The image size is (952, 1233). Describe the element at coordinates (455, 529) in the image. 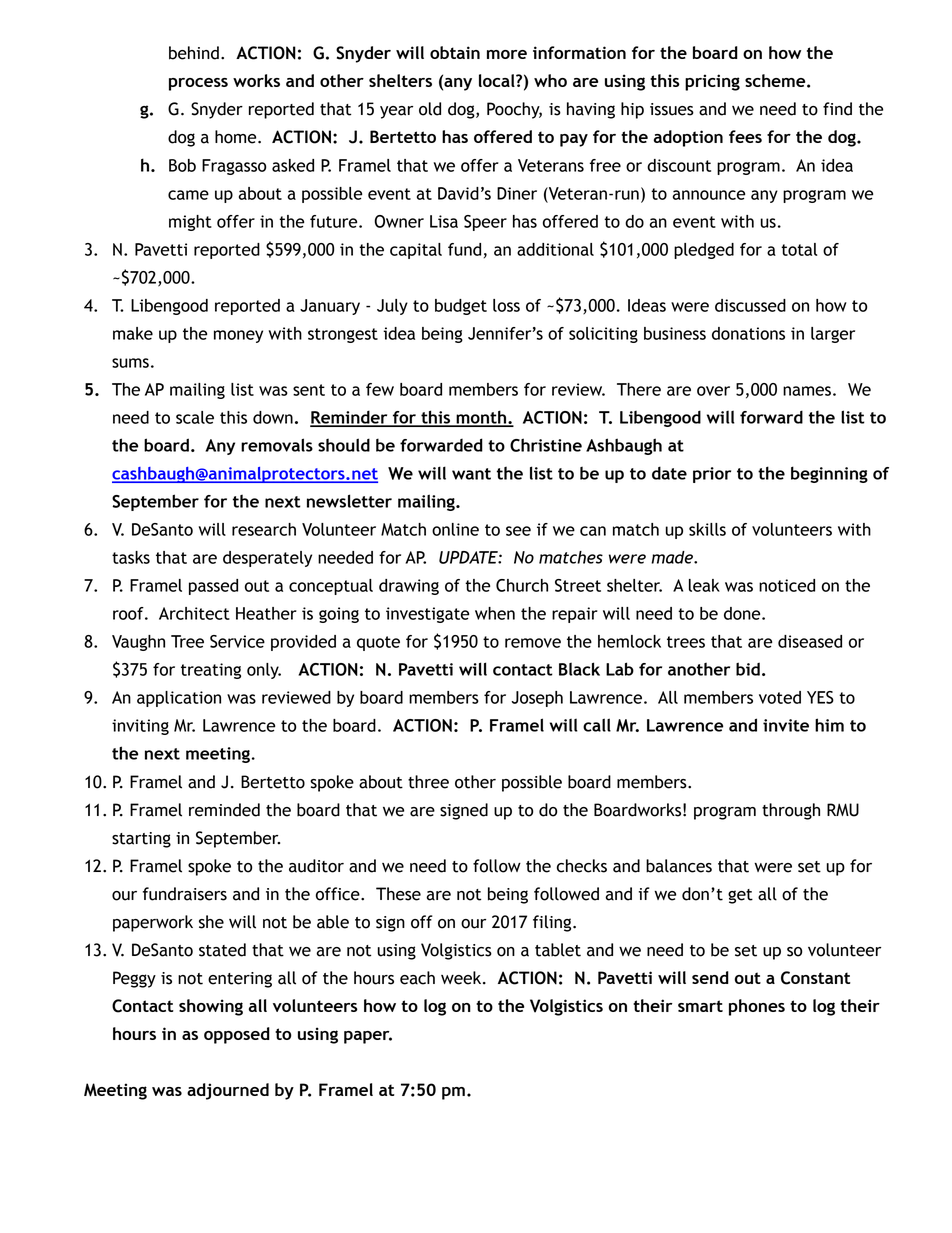

I see `online` at that location.
